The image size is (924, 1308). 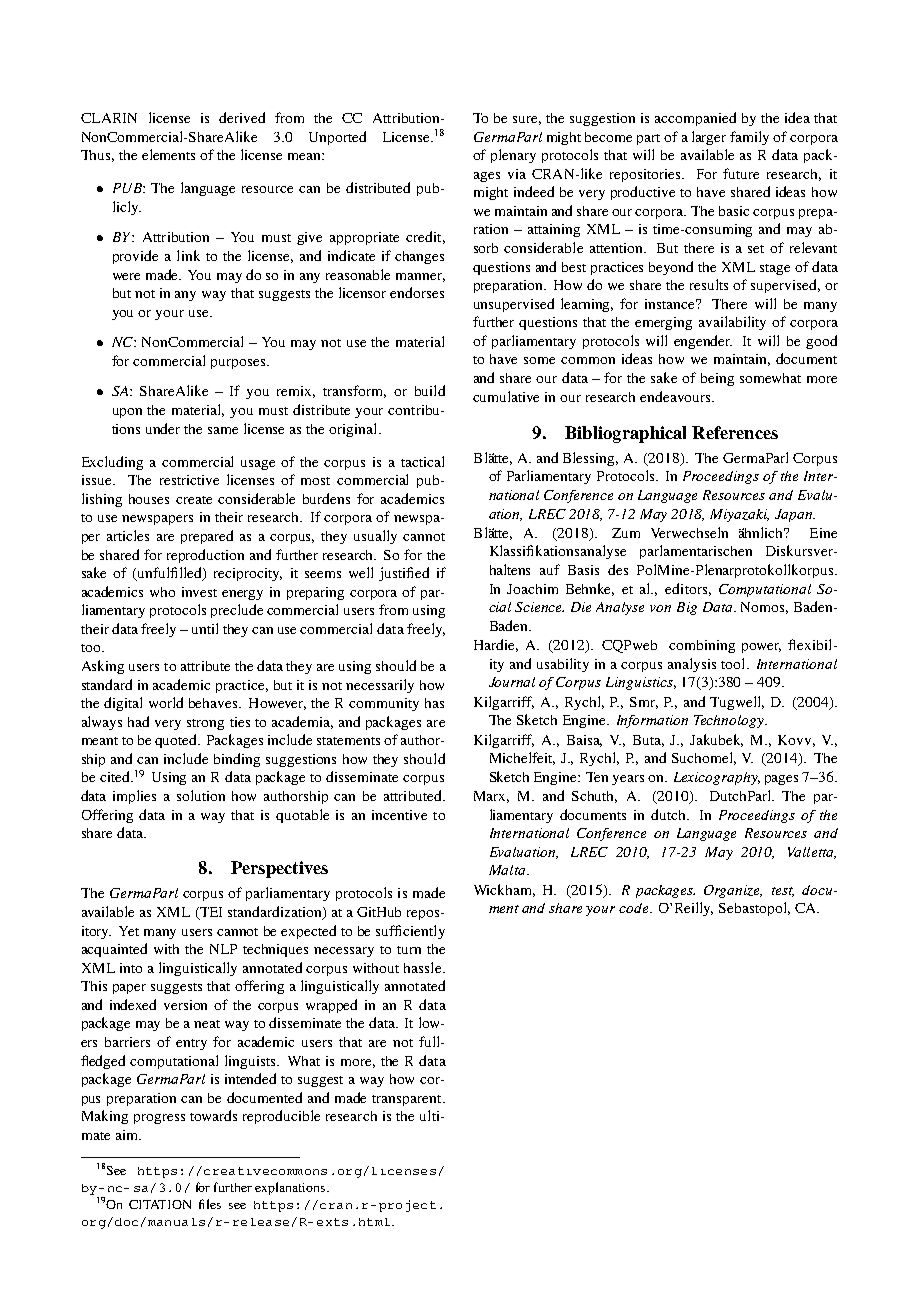 I want to click on files, so click(x=210, y=1204).
